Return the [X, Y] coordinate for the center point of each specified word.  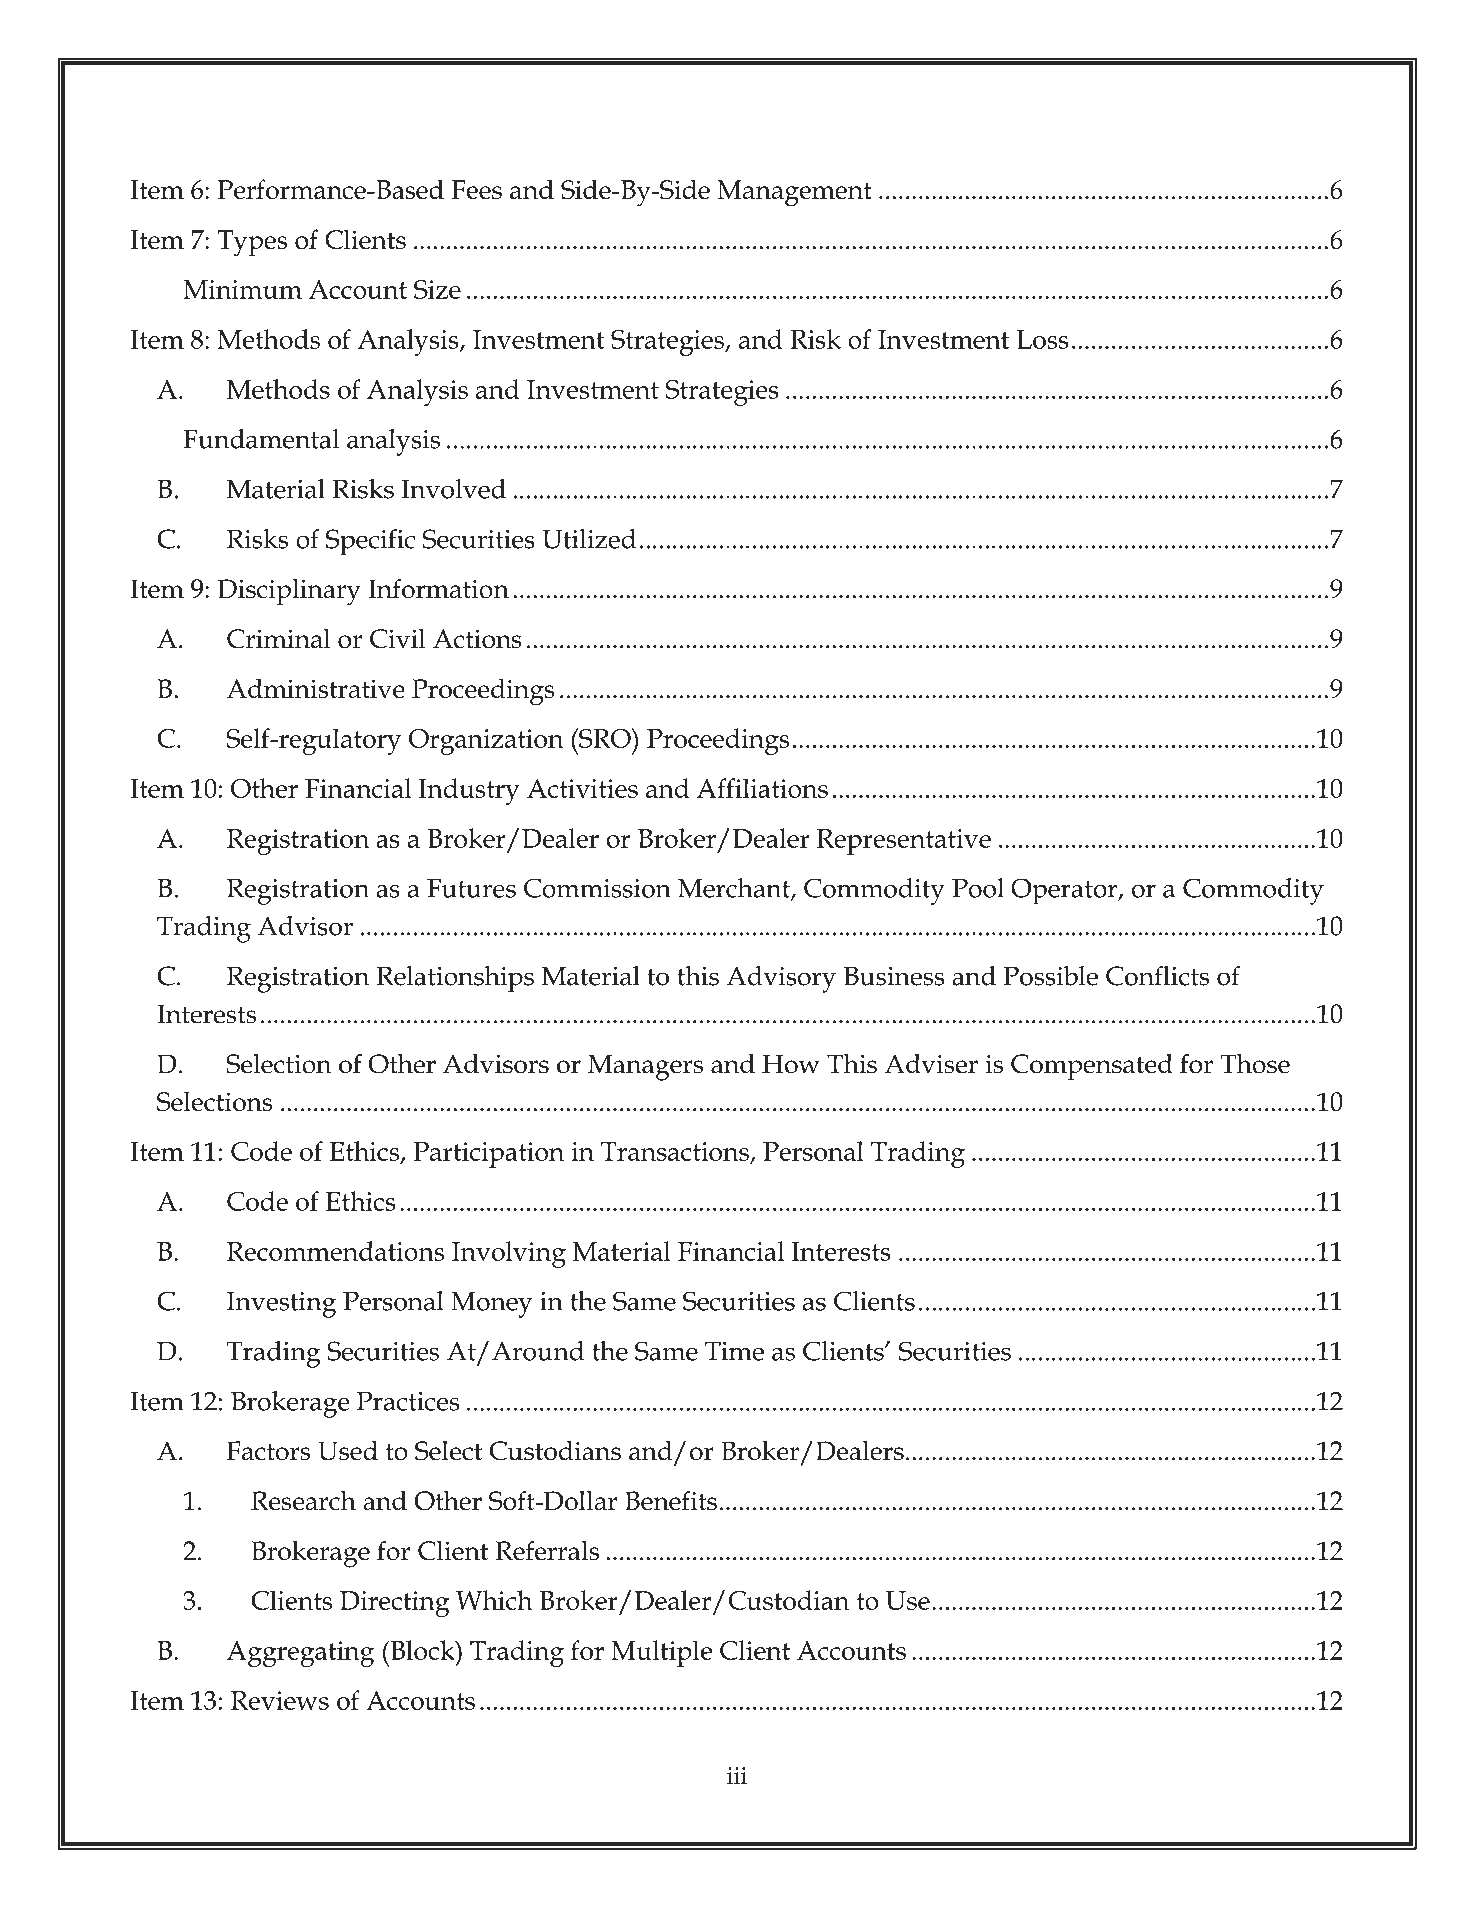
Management [794, 193]
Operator [1065, 891]
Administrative [316, 688]
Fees [476, 189]
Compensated [1092, 1067]
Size [437, 289]
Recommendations [336, 1251]
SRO [605, 738]
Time [734, 1351]
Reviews [280, 1700]
